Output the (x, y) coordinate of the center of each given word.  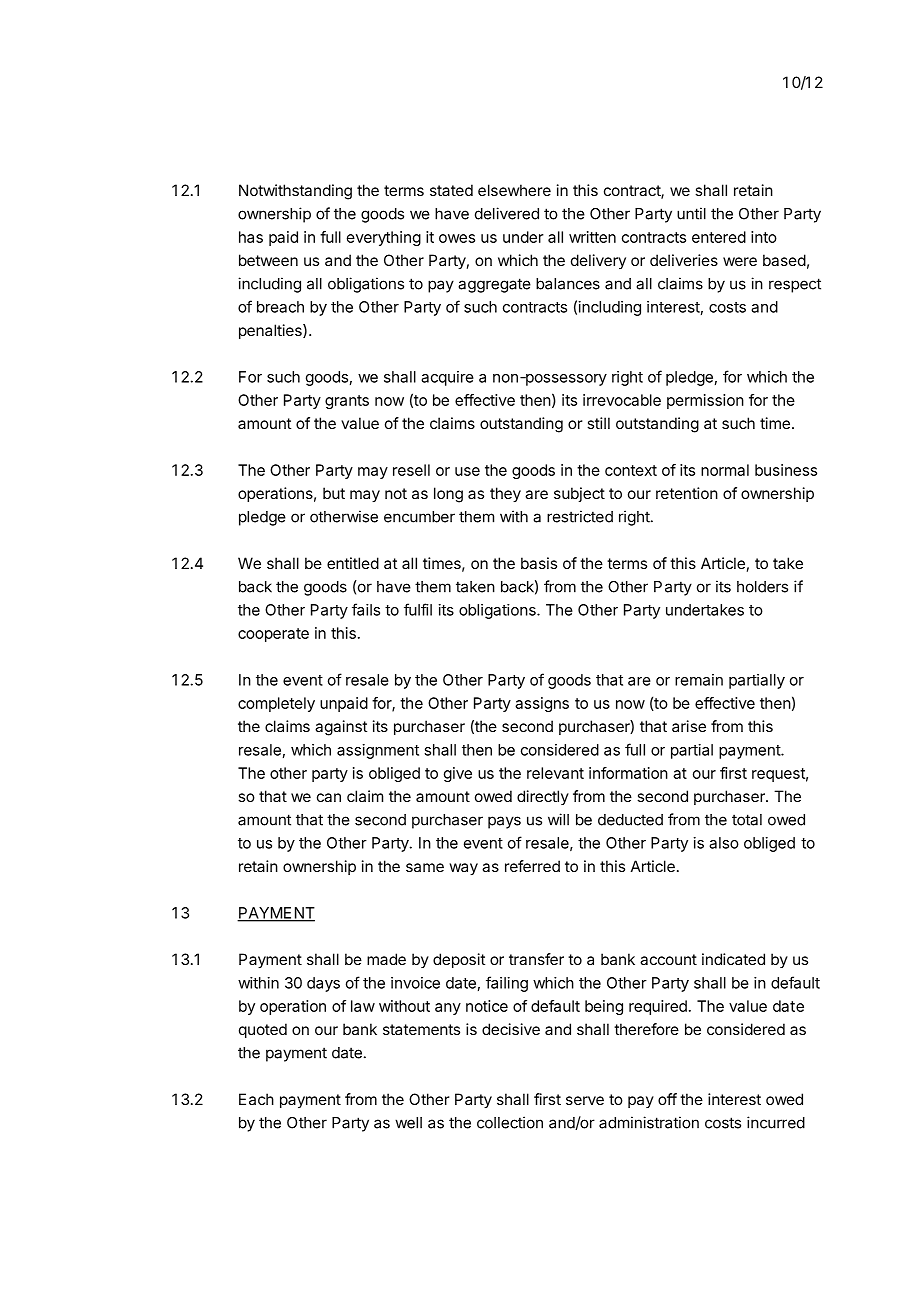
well (408, 1123)
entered (719, 237)
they (505, 495)
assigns (542, 704)
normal (725, 470)
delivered (507, 213)
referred (532, 866)
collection (510, 1122)
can (329, 797)
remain (699, 680)
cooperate (273, 635)
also (724, 843)
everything (384, 238)
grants (347, 402)
